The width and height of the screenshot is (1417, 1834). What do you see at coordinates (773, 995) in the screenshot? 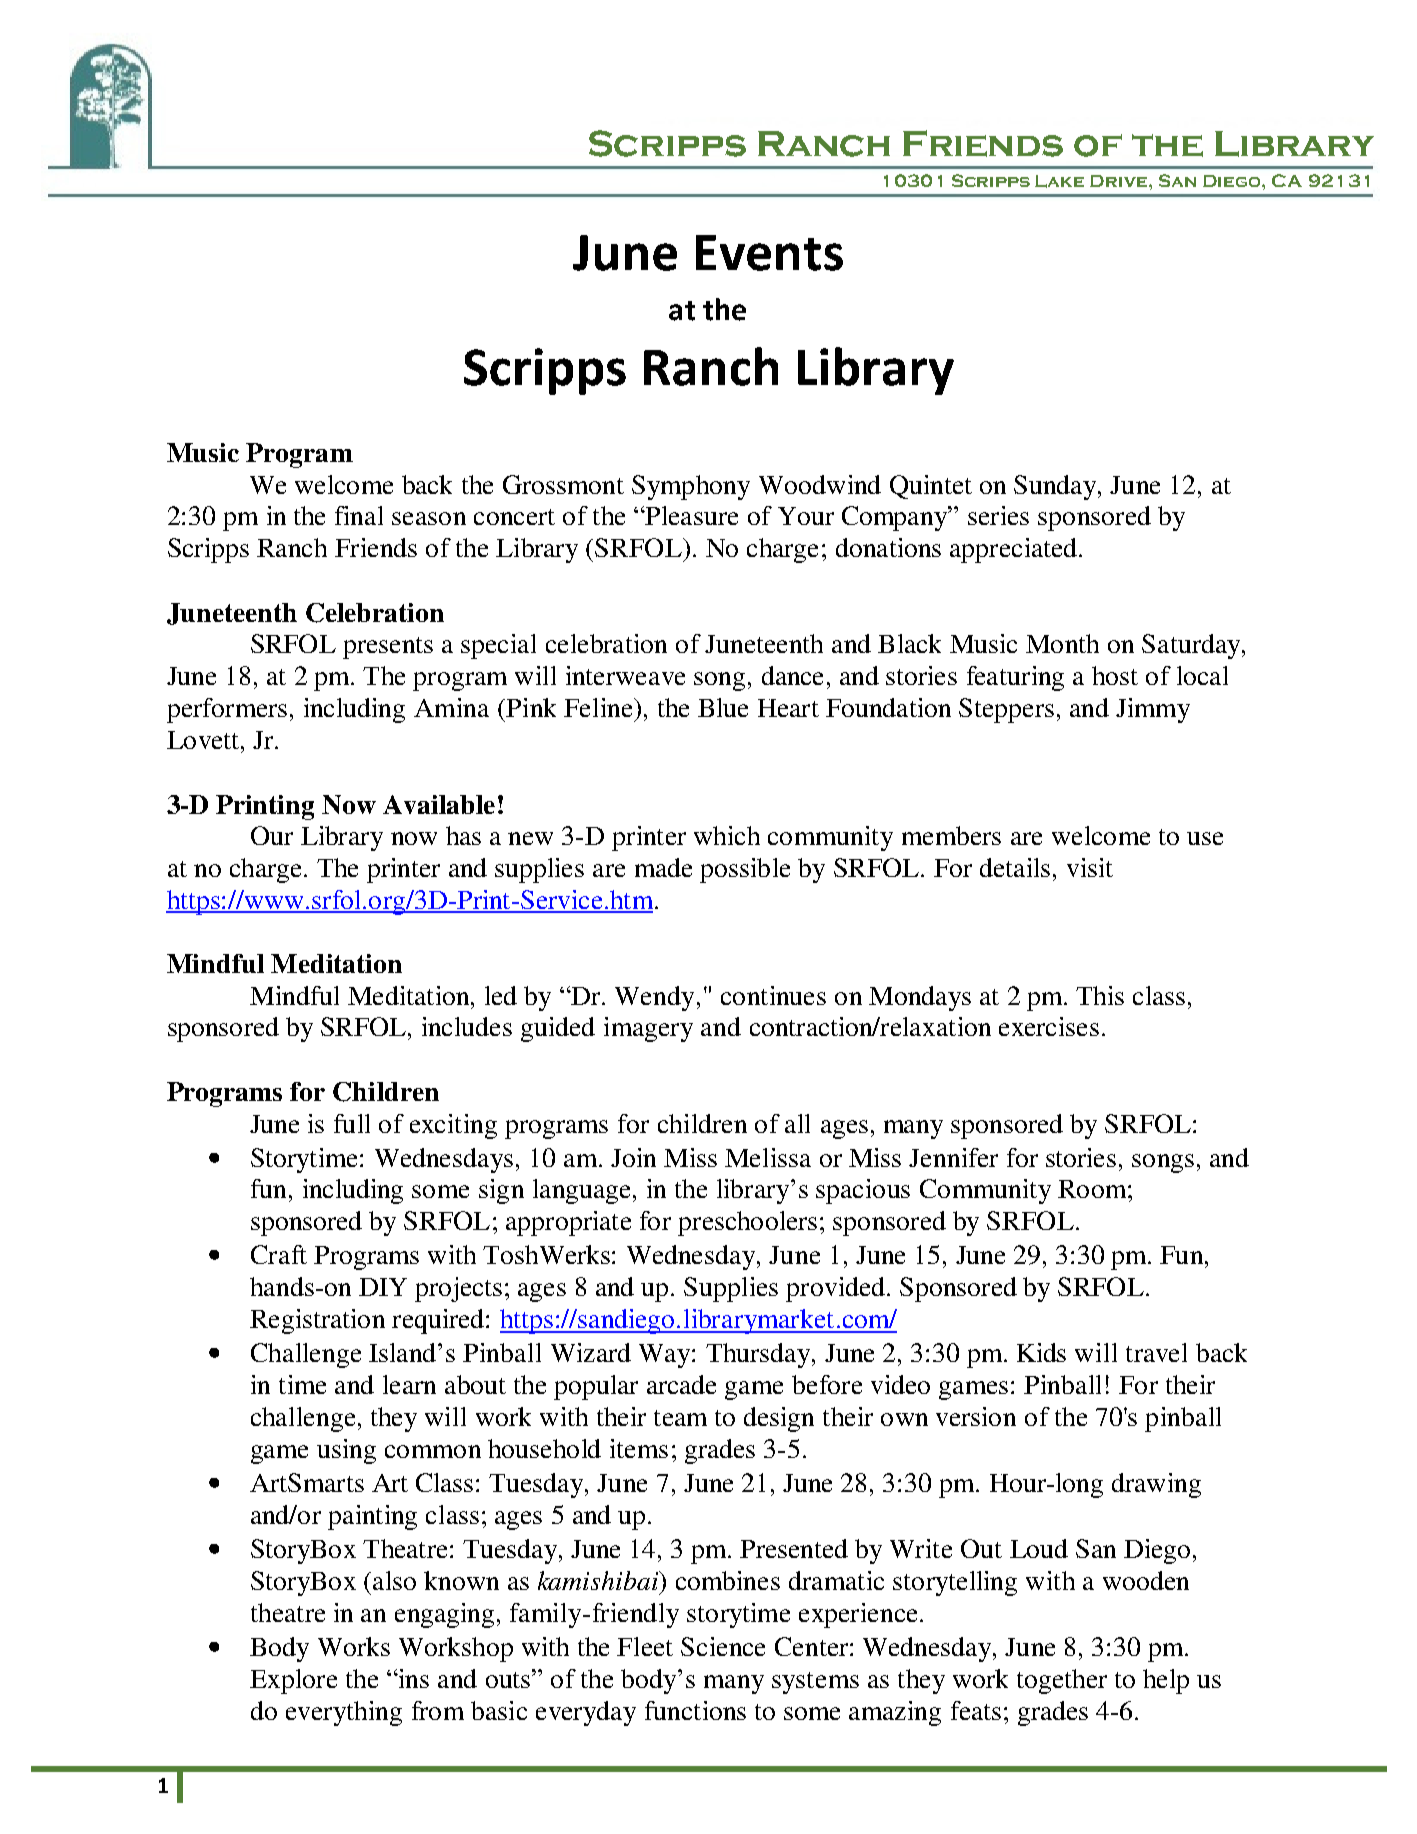
I see `continues` at bounding box center [773, 995].
